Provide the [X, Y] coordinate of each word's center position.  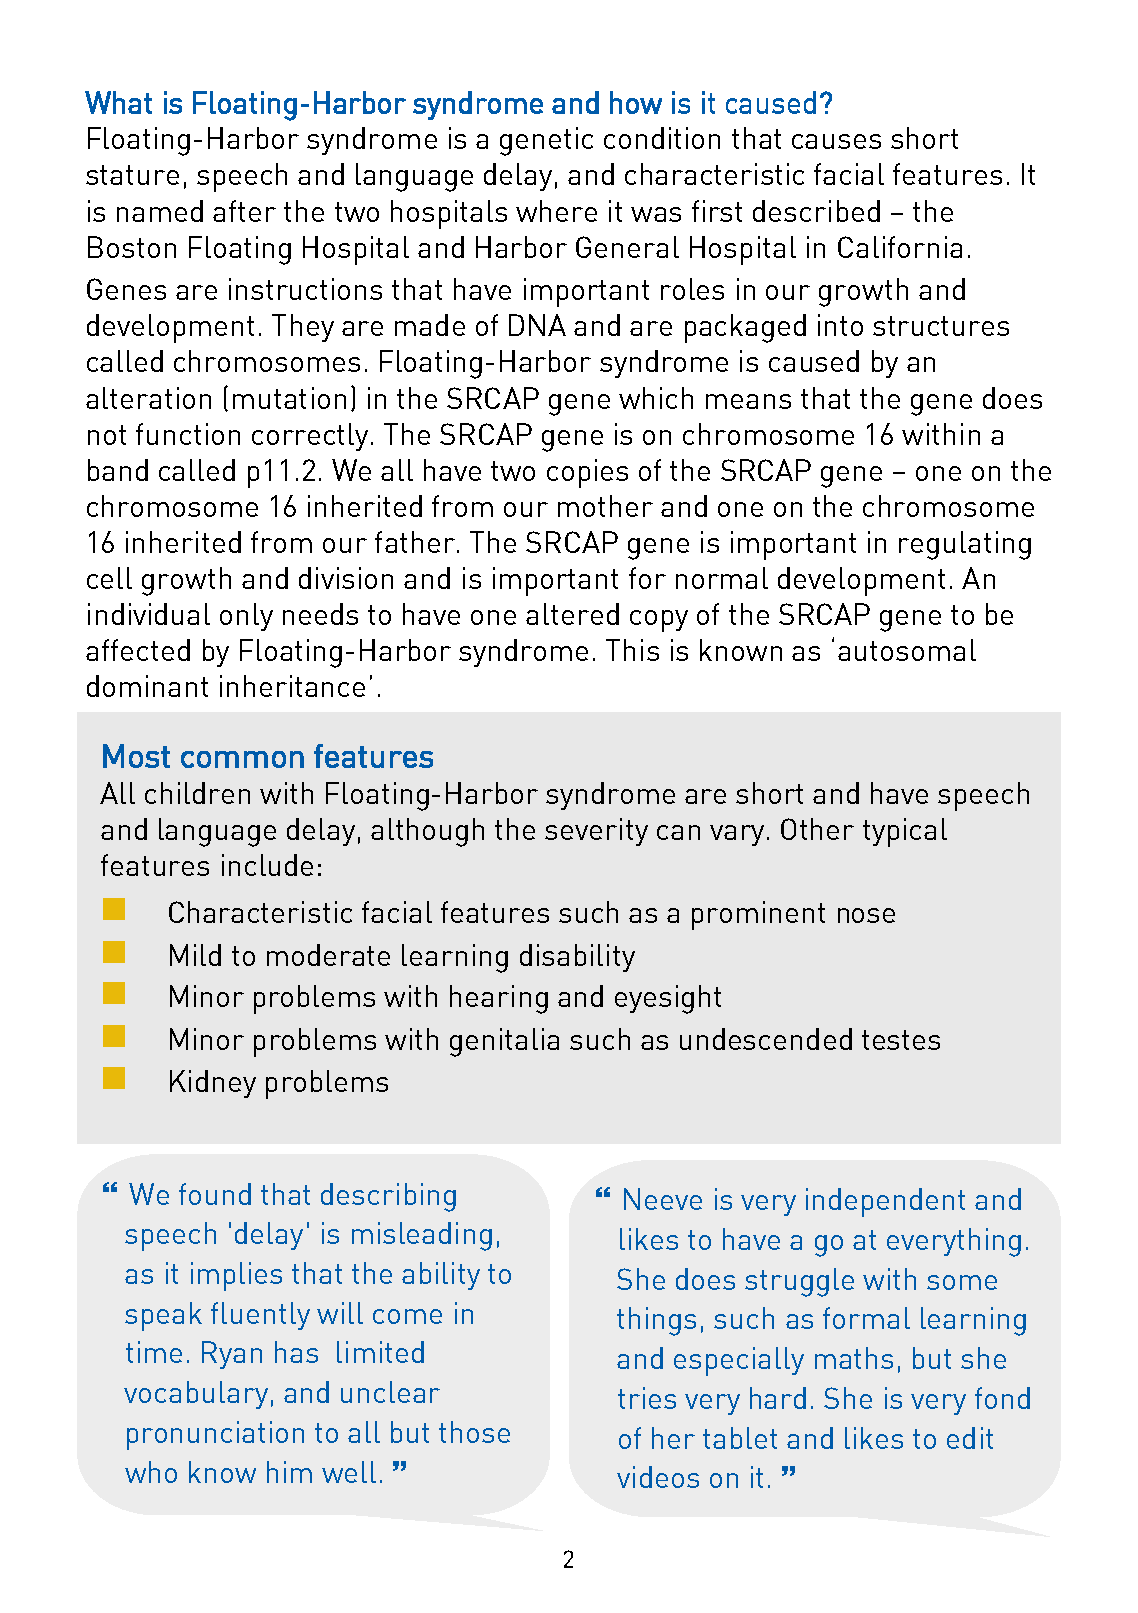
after [244, 211]
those [474, 1432]
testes [901, 1040]
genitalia [504, 1042]
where [556, 211]
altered [572, 614]
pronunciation [215, 1435]
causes [836, 141]
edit [970, 1438]
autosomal [907, 650]
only [246, 617]
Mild [195, 955]
